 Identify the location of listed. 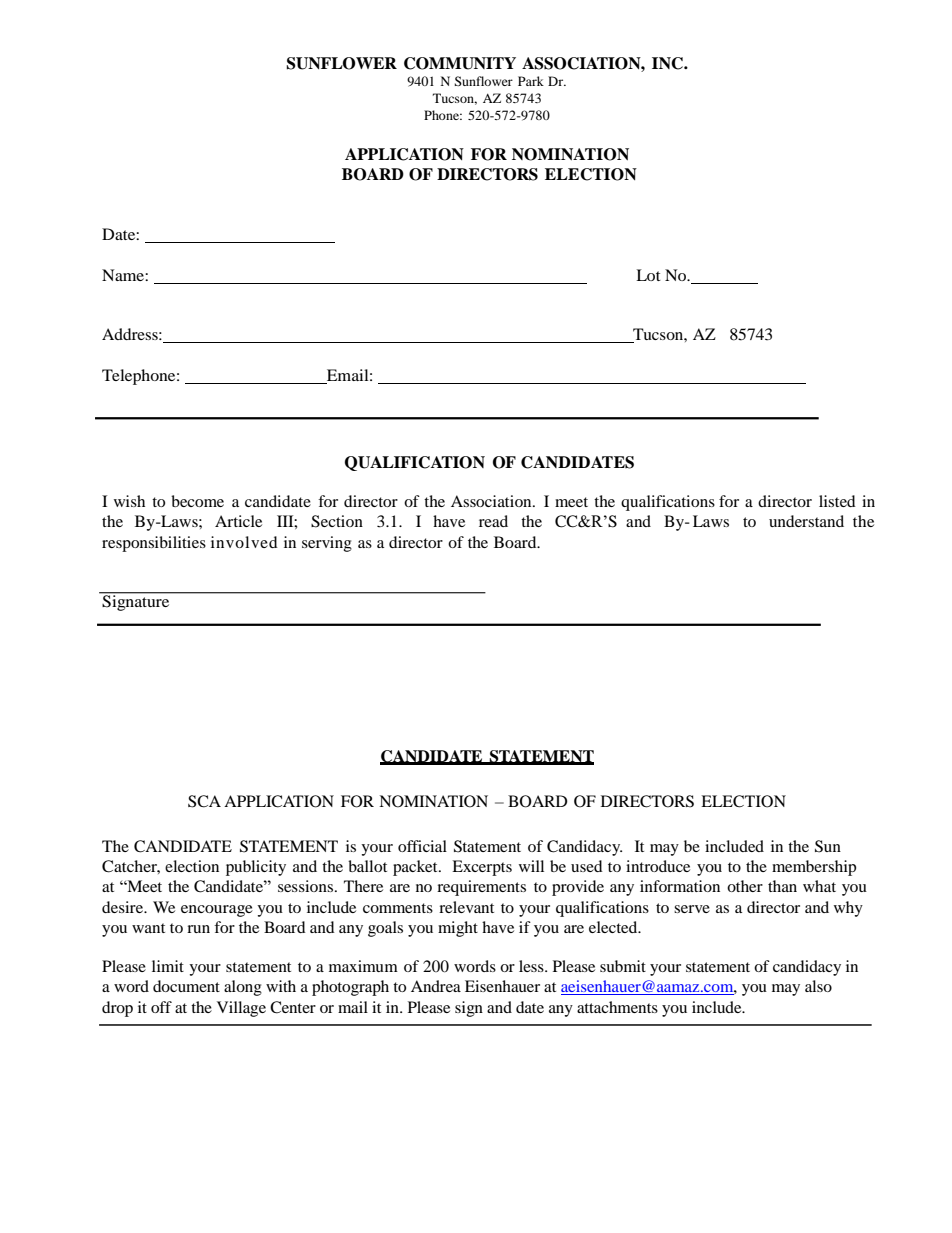
(837, 501).
